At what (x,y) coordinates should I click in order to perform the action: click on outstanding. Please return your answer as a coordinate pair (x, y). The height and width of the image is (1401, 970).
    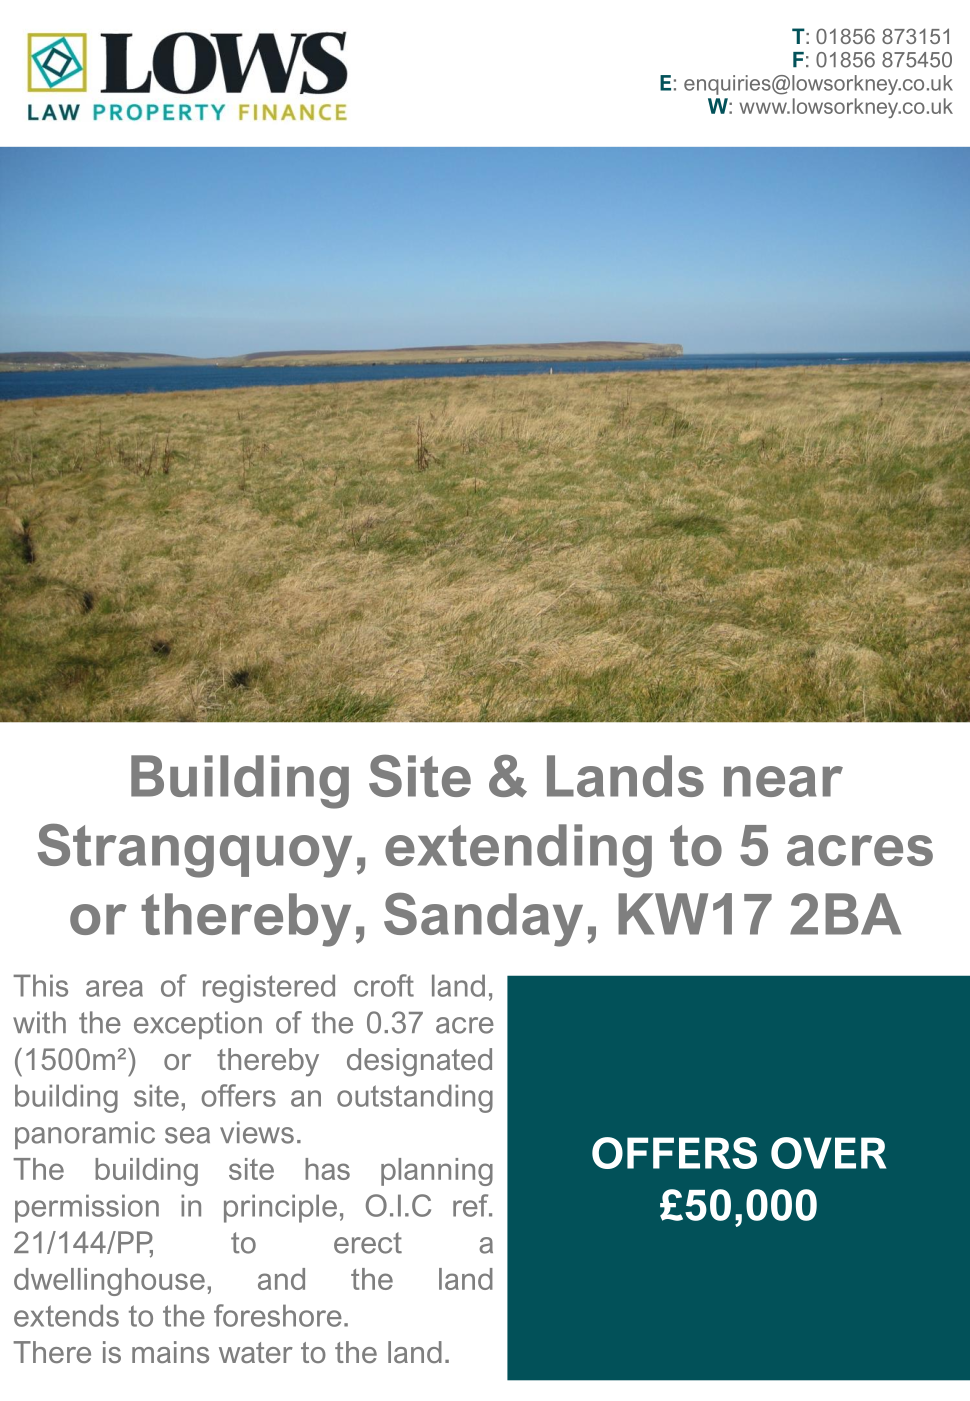
    Looking at the image, I should click on (415, 1098).
